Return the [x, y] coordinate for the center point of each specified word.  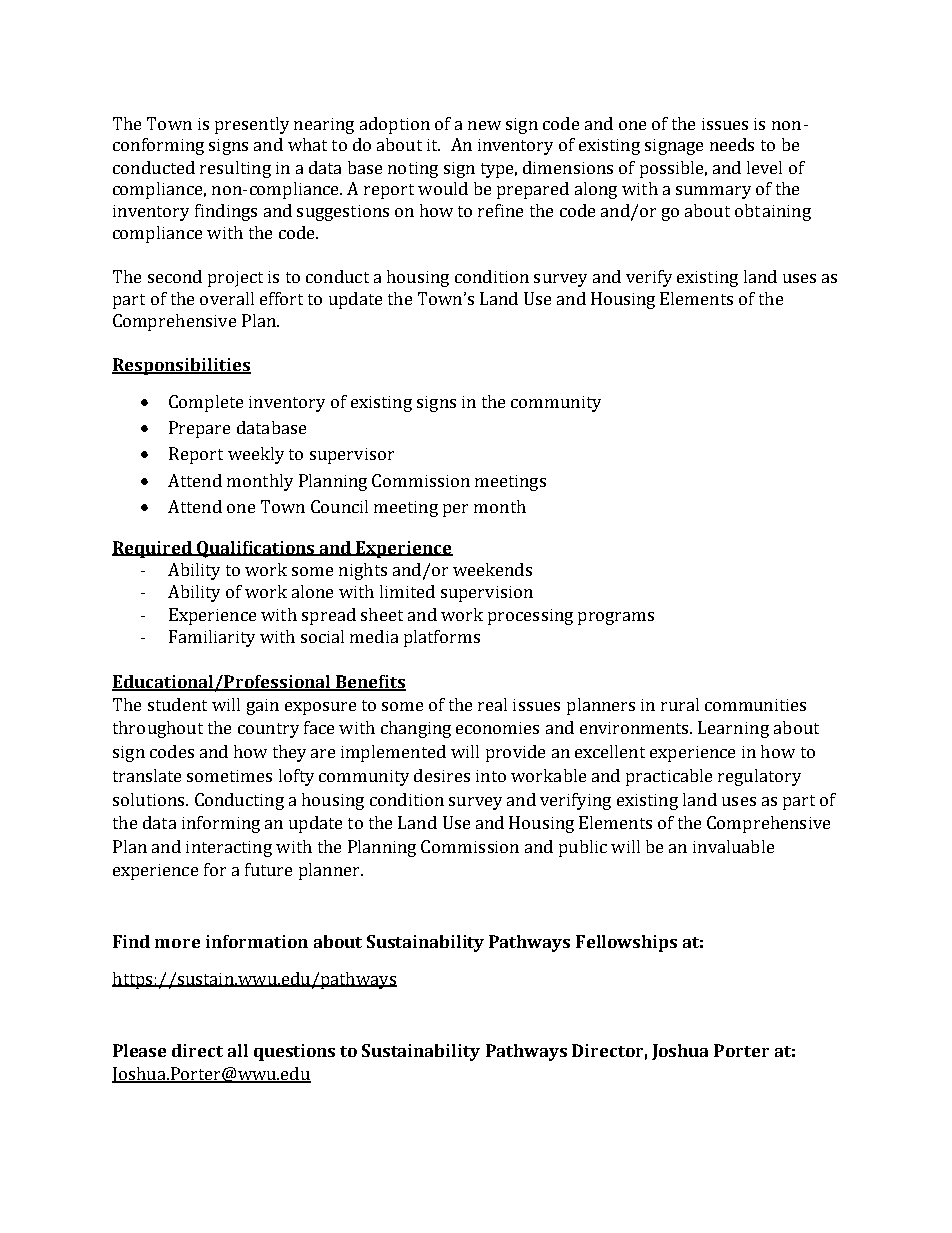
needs [732, 144]
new [484, 125]
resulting [235, 169]
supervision [487, 594]
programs [616, 618]
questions [294, 1052]
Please [139, 1050]
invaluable [733, 846]
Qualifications [256, 549]
